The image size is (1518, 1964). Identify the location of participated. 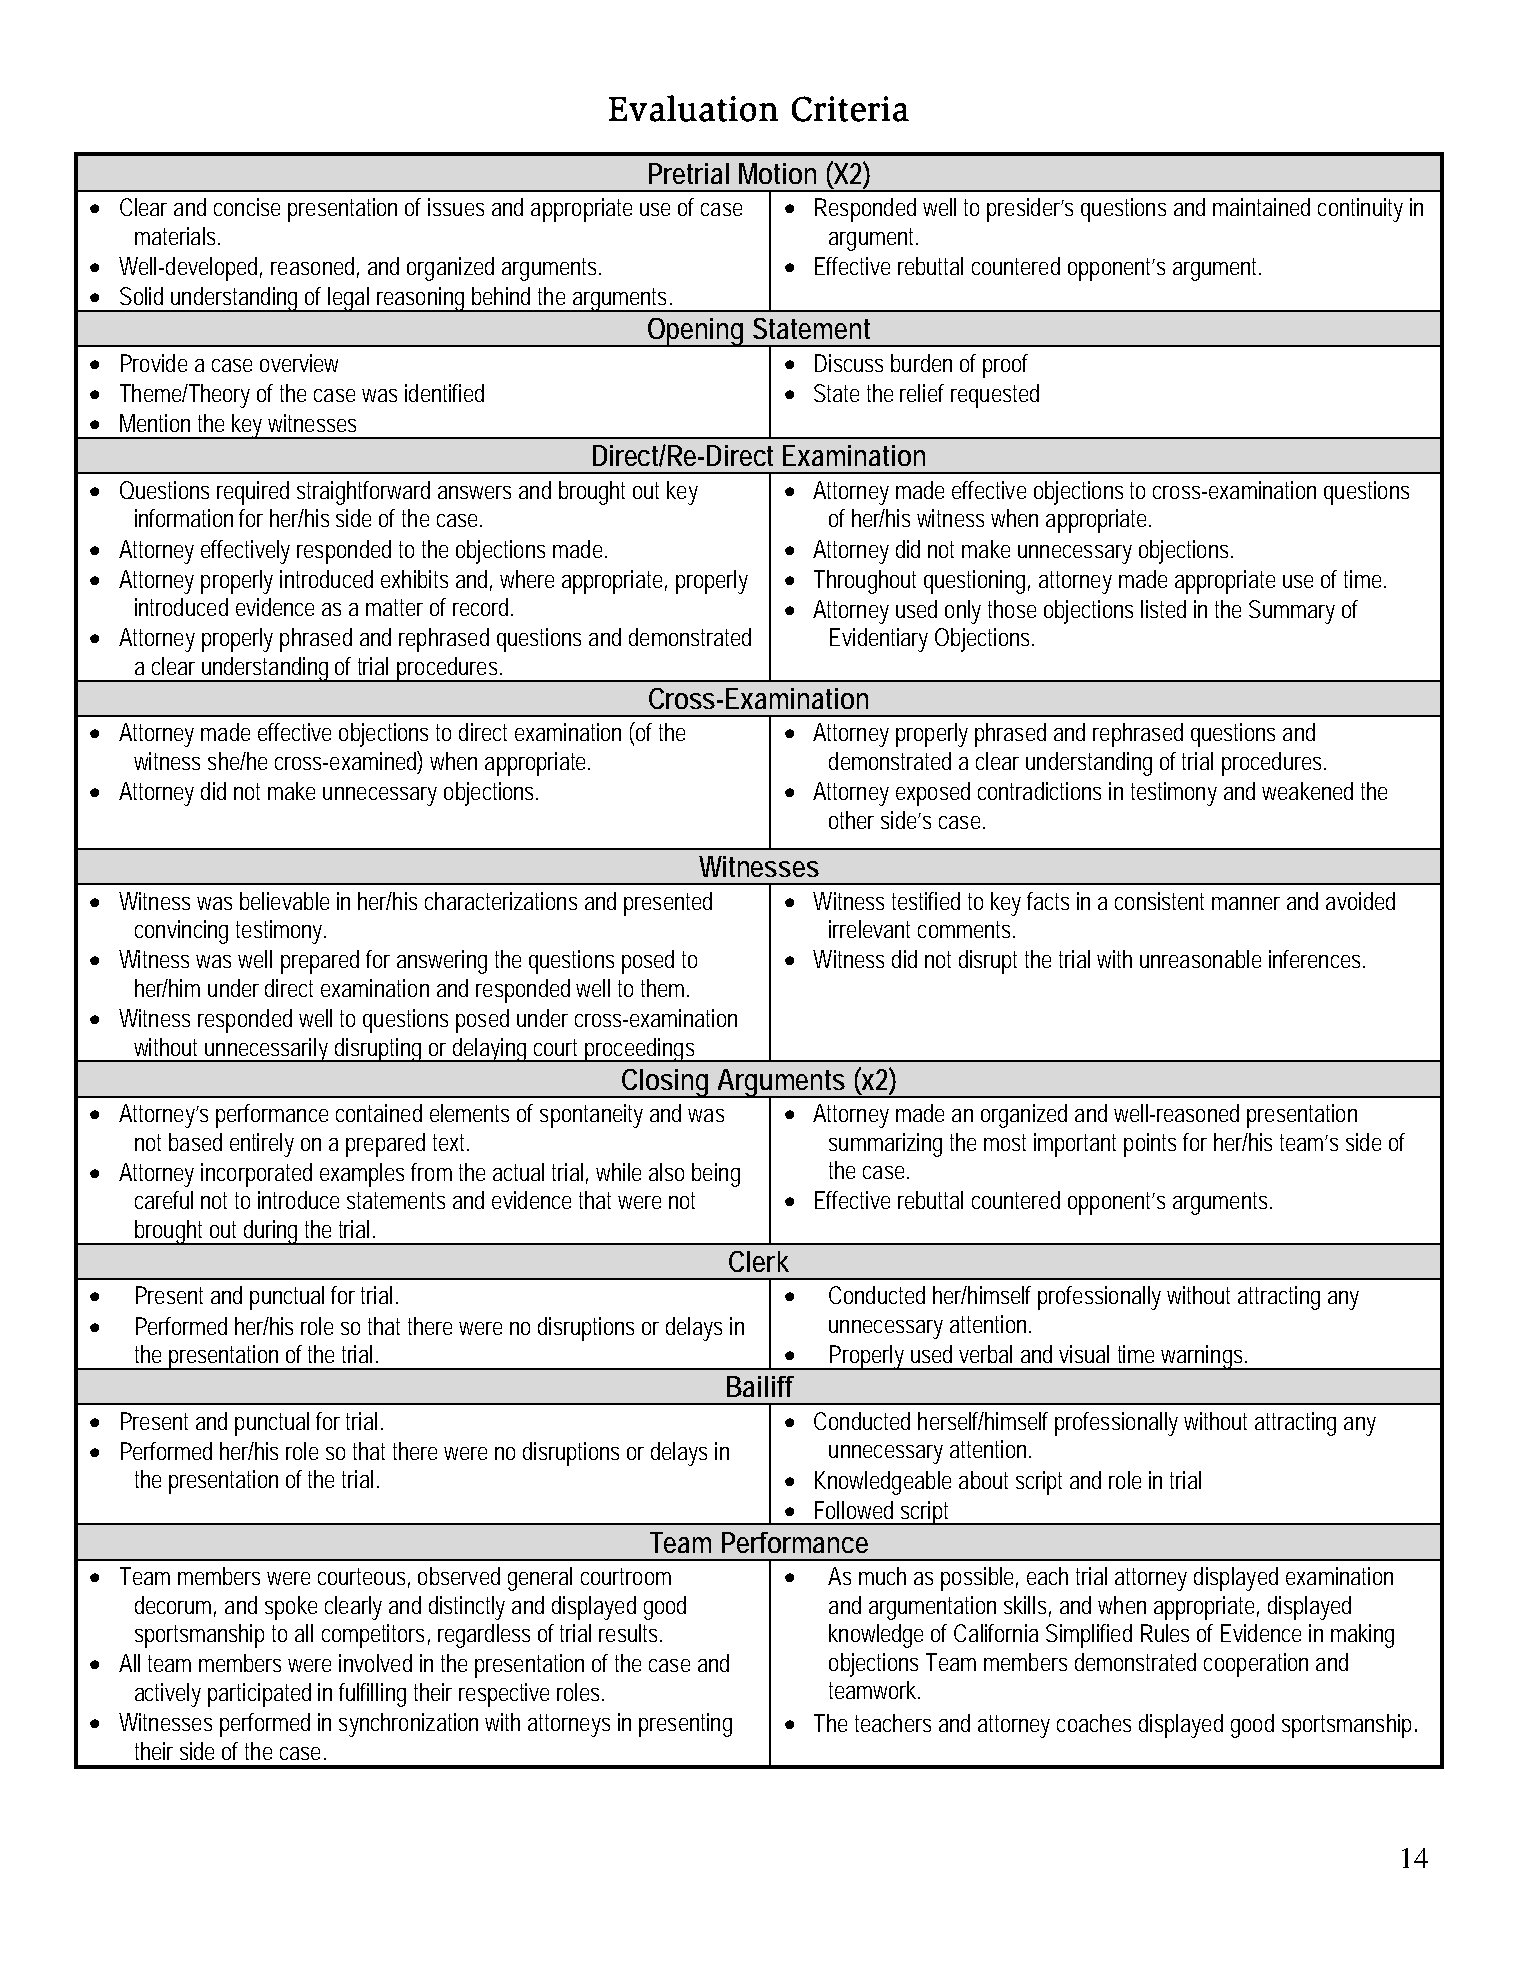
(259, 1695).
